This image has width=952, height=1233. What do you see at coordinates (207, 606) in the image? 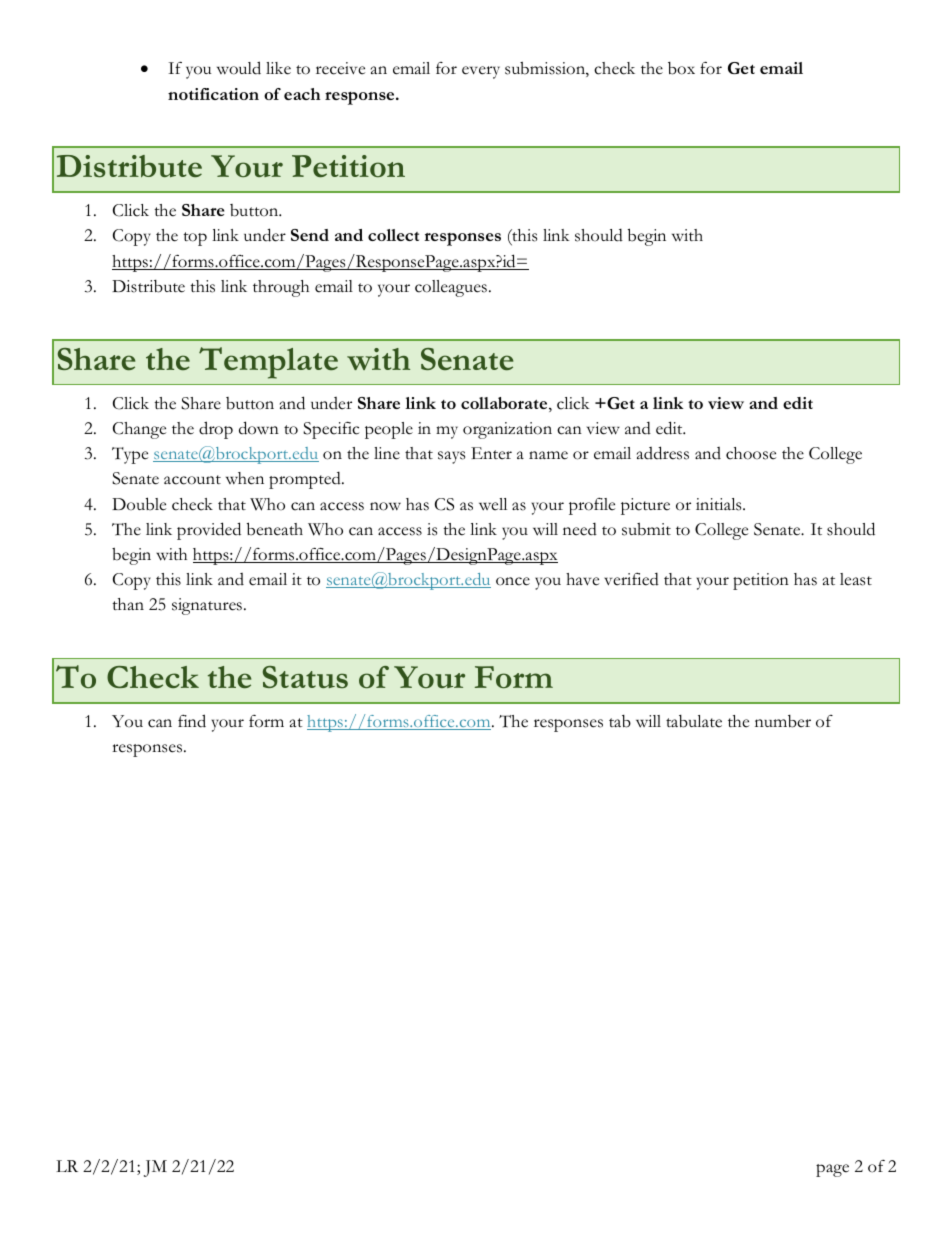
I see `signatures` at bounding box center [207, 606].
